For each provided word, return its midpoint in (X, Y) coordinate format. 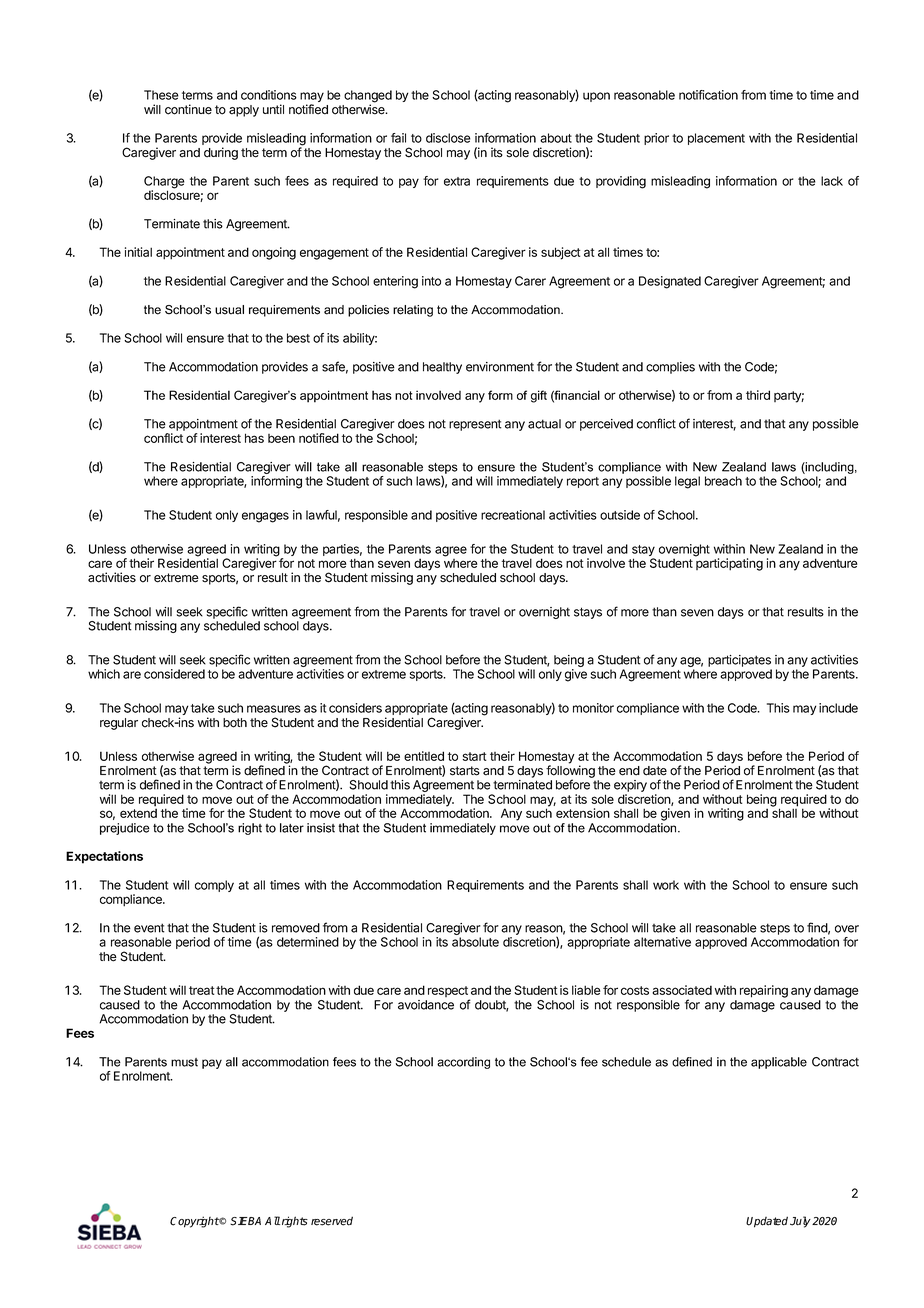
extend (138, 813)
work (666, 885)
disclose (448, 138)
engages (265, 517)
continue (188, 109)
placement (716, 139)
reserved (332, 1221)
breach (723, 481)
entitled (424, 756)
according (463, 1063)
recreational (513, 515)
